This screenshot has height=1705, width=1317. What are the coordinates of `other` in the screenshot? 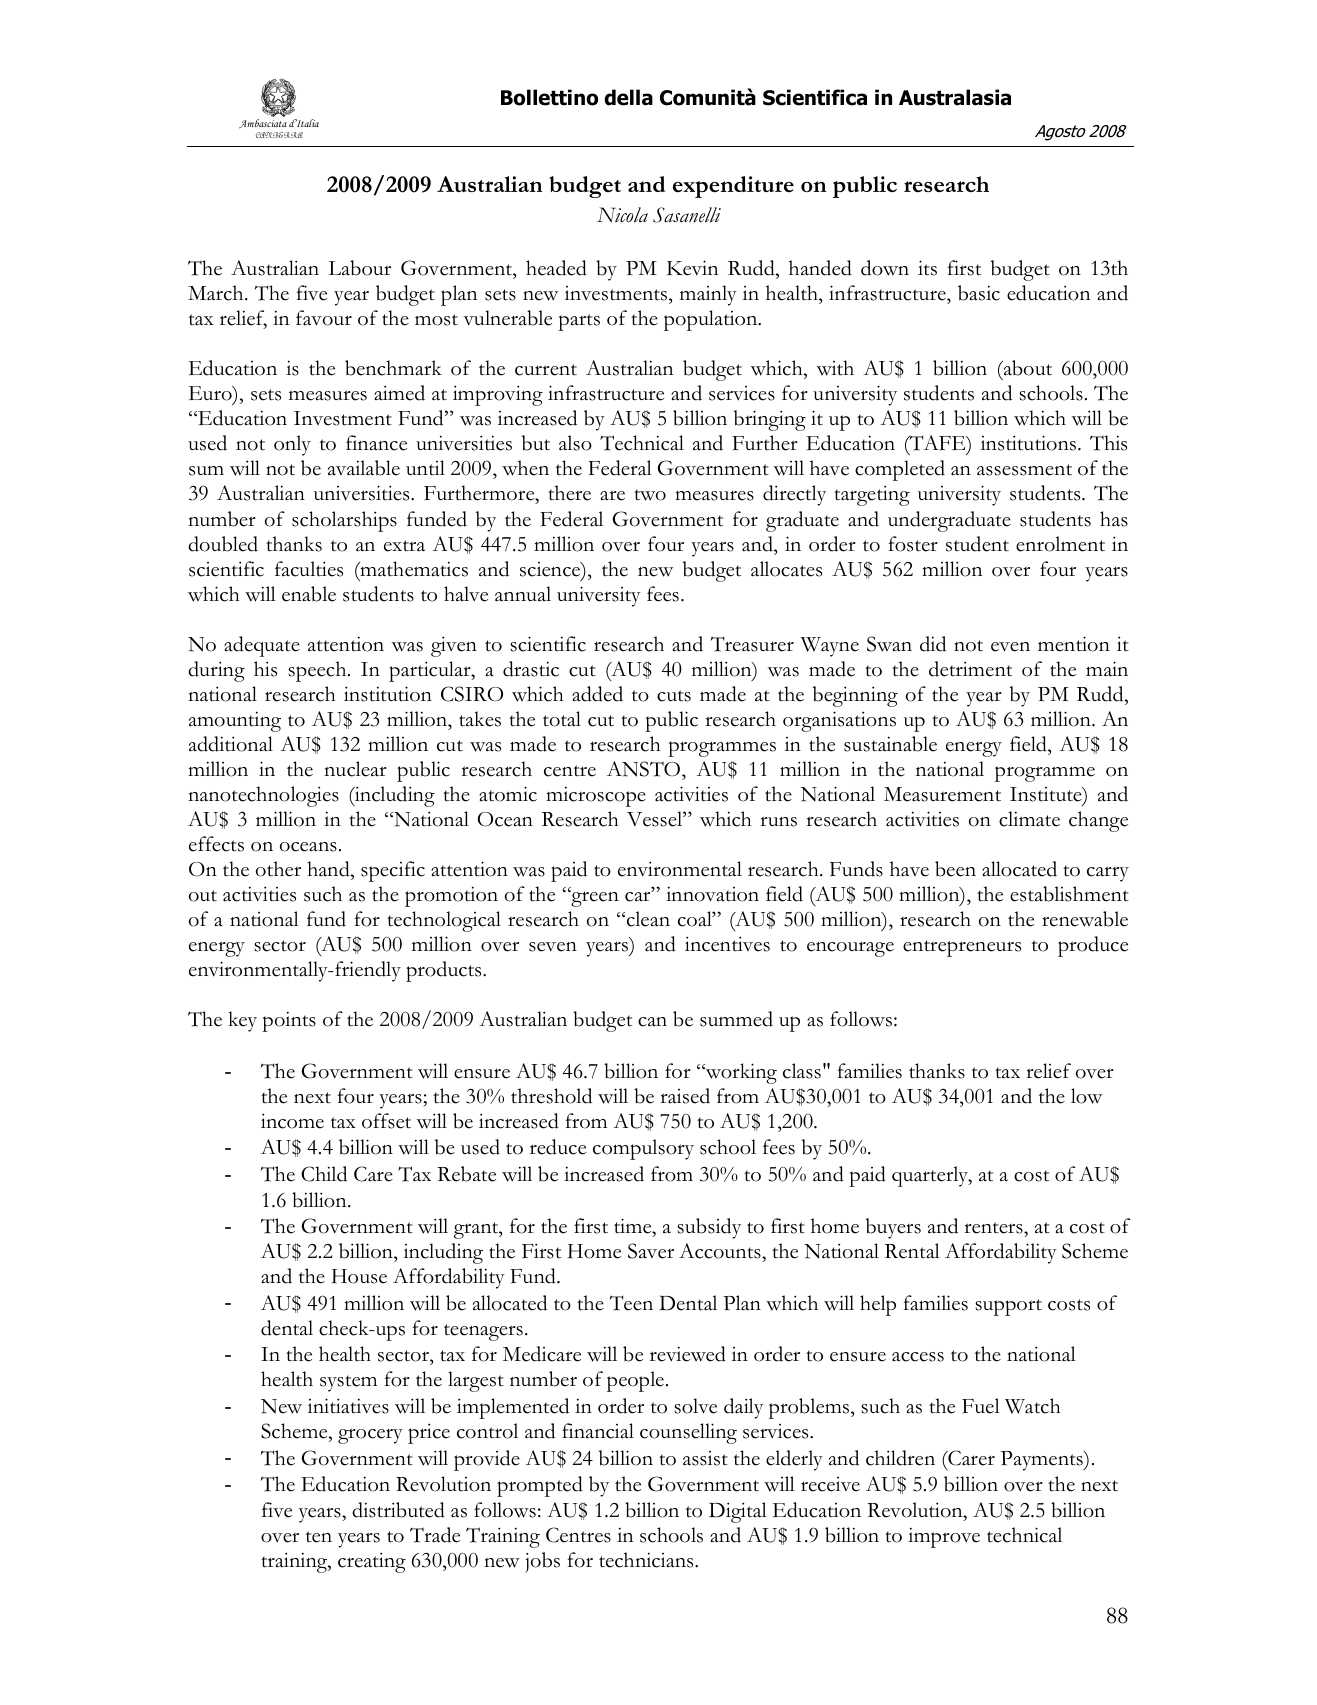 It's located at (278, 869).
